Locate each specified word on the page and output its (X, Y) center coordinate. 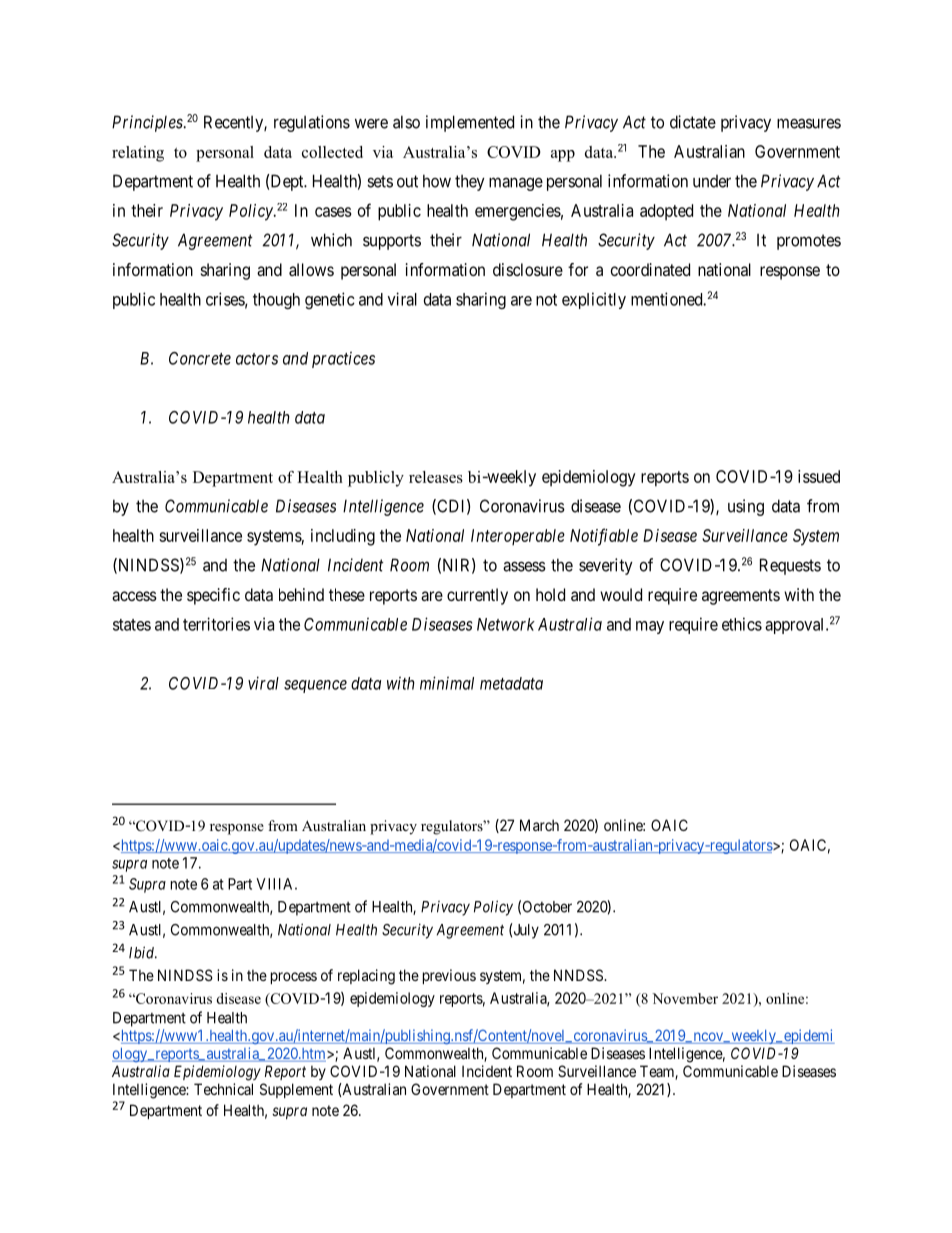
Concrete (200, 358)
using (746, 507)
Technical (223, 1089)
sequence (315, 686)
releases (436, 477)
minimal (447, 683)
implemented (470, 123)
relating (138, 154)
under (712, 181)
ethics (742, 624)
